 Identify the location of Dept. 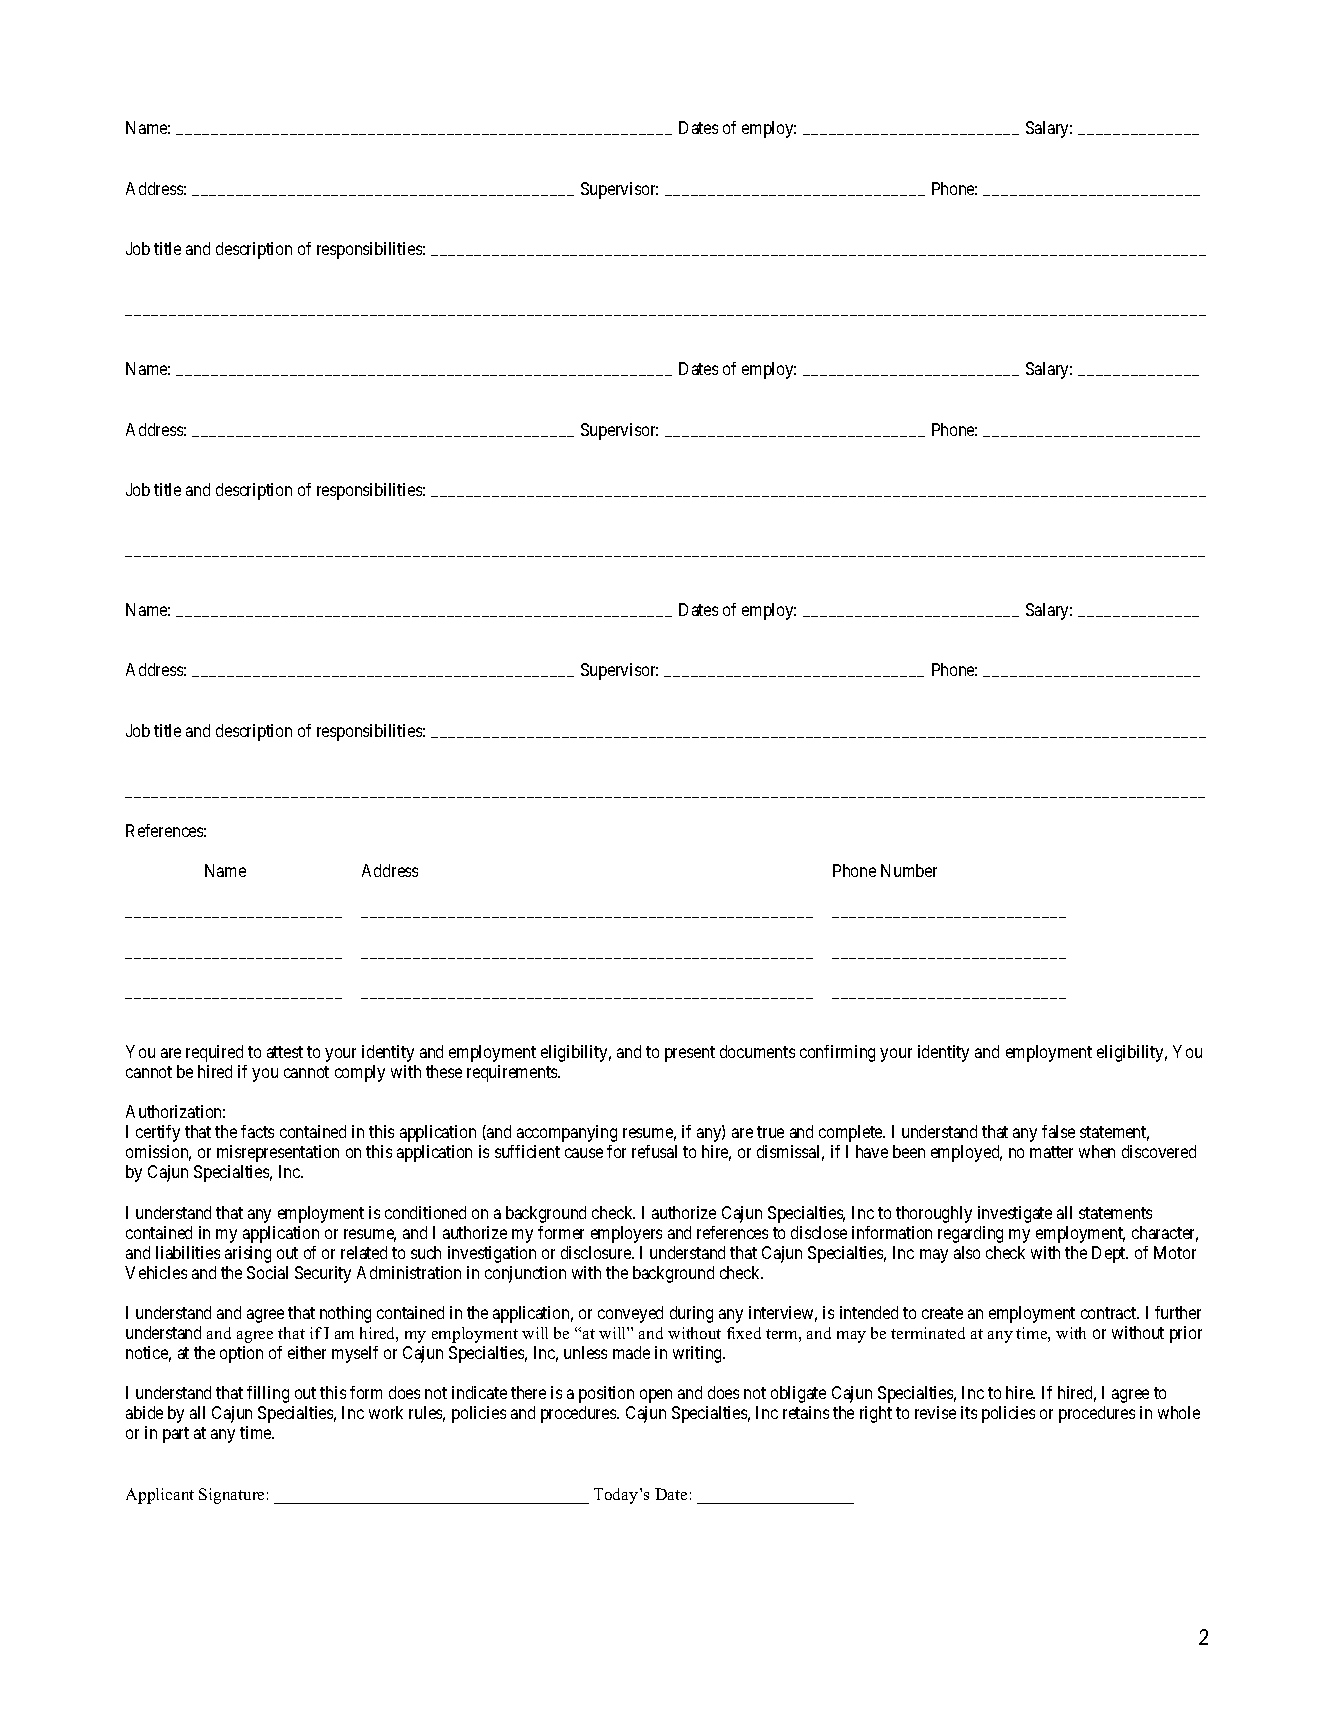
(1110, 1254).
